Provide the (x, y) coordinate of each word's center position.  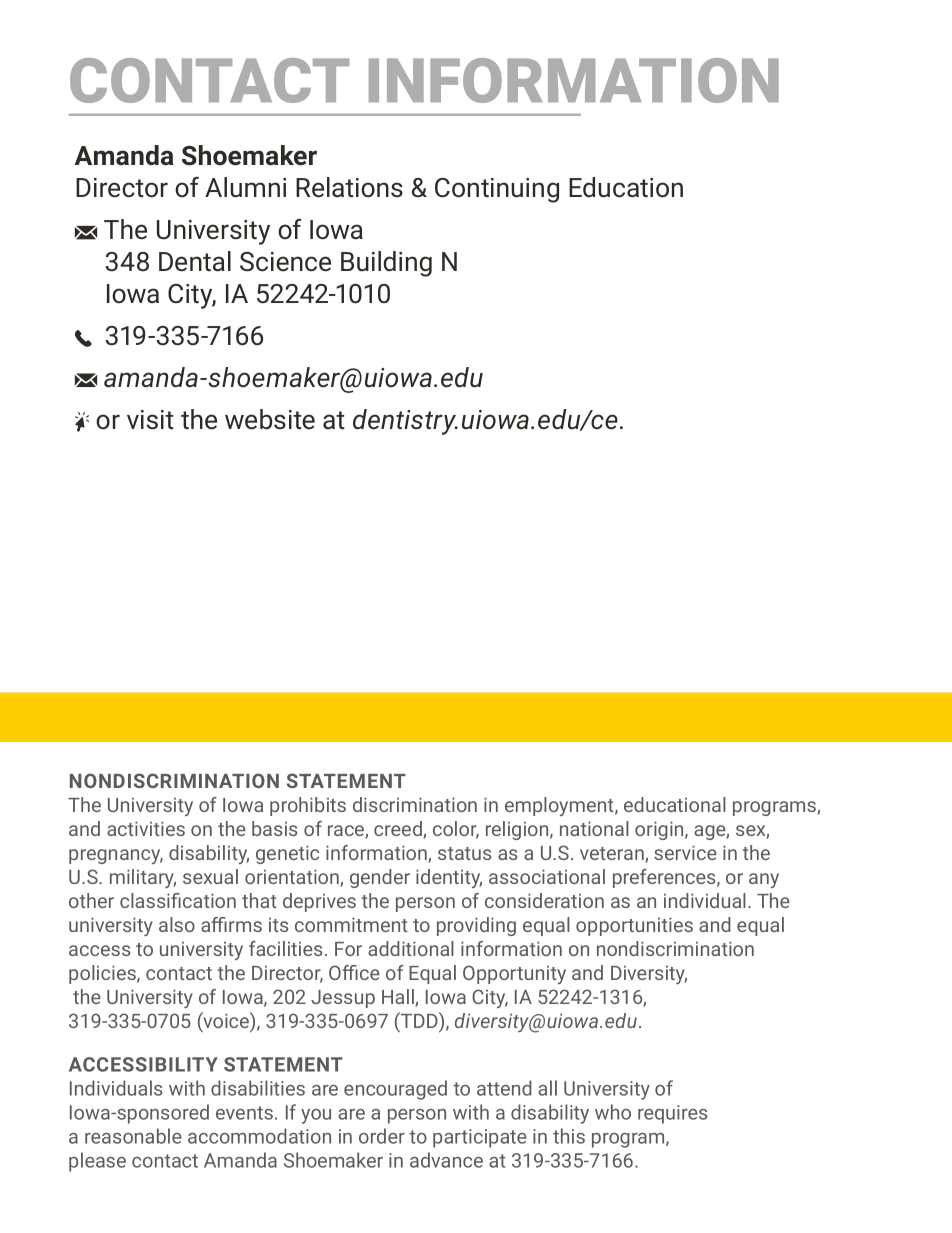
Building (386, 264)
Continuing (497, 190)
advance (446, 1160)
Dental (195, 261)
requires (672, 1114)
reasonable (133, 1136)
